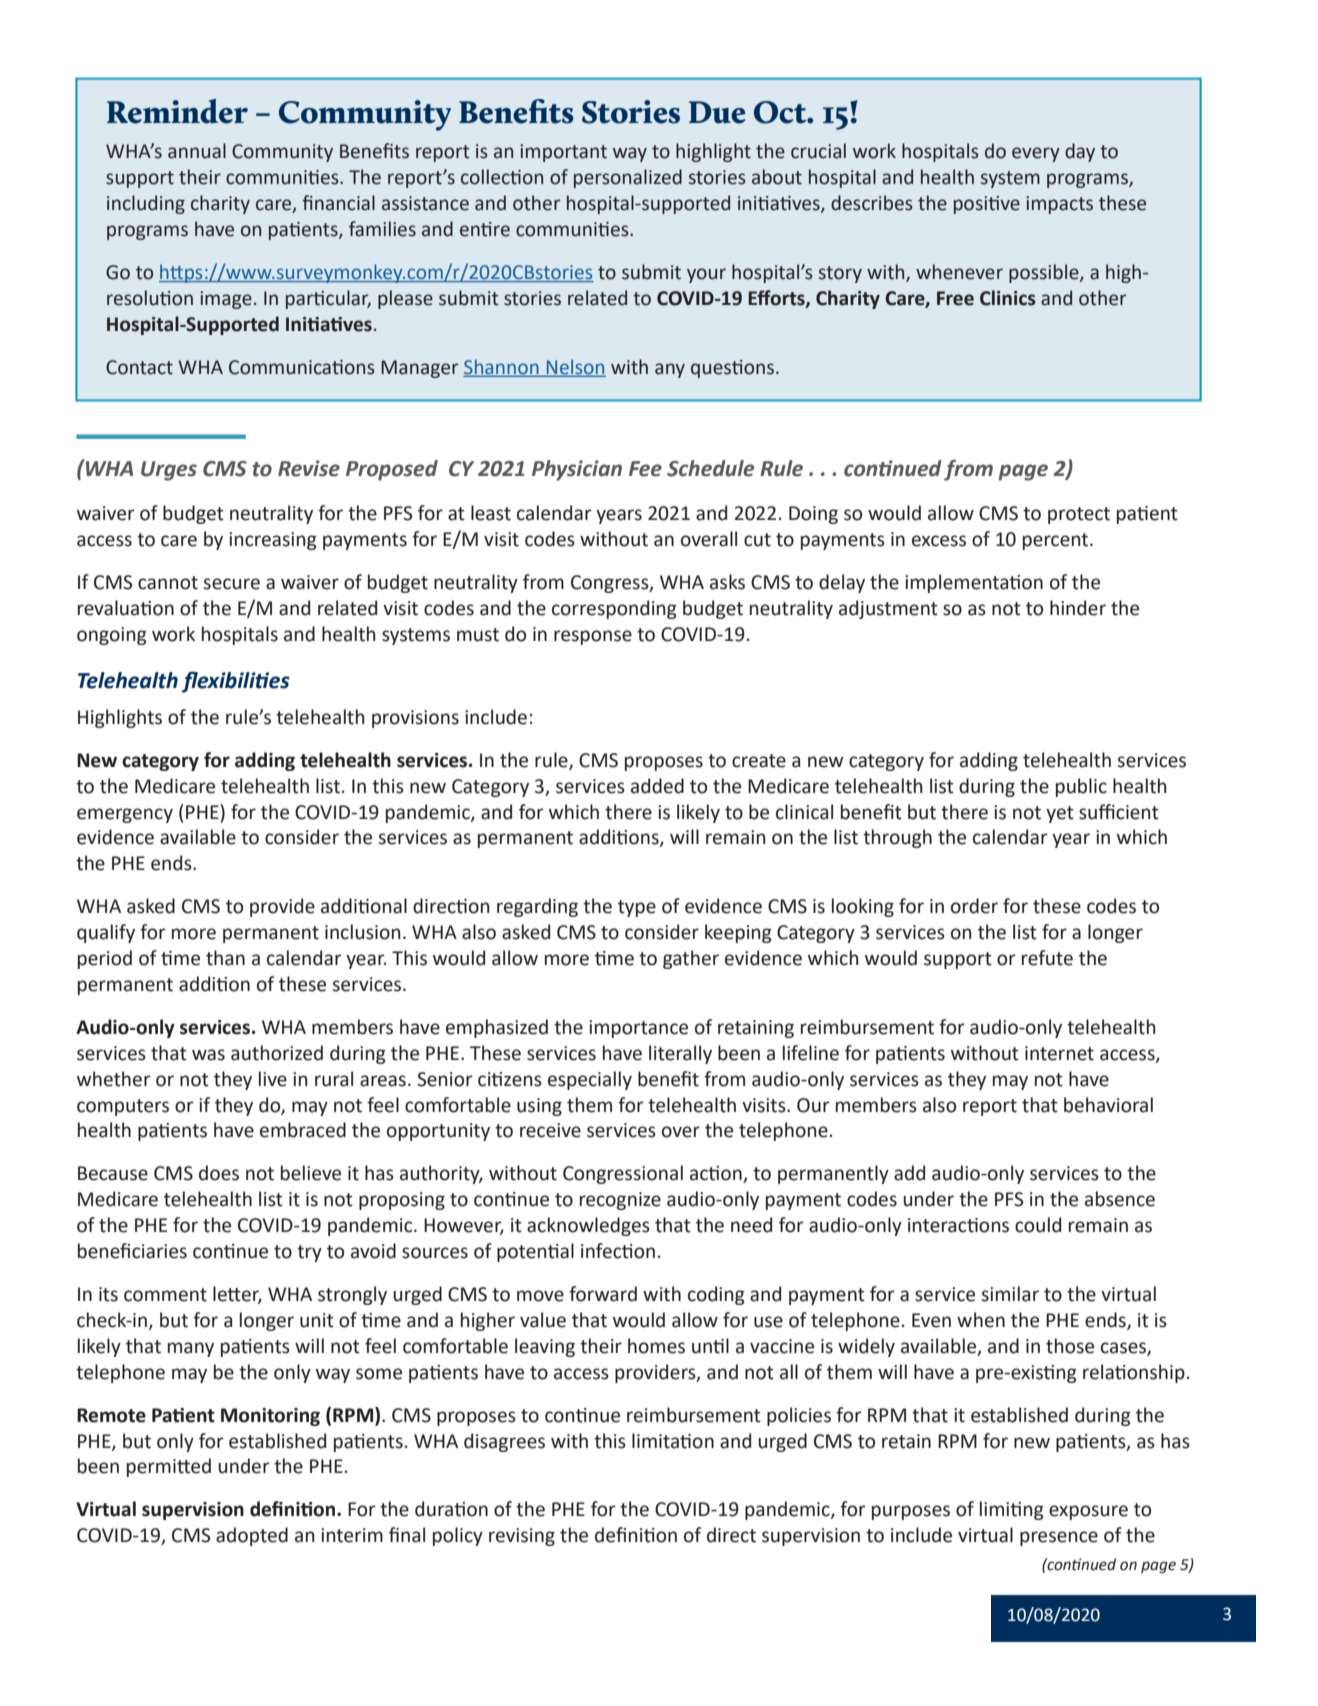 This document has width=1318, height=1706. Describe the element at coordinates (197, 151) in the document. I see `annual` at that location.
